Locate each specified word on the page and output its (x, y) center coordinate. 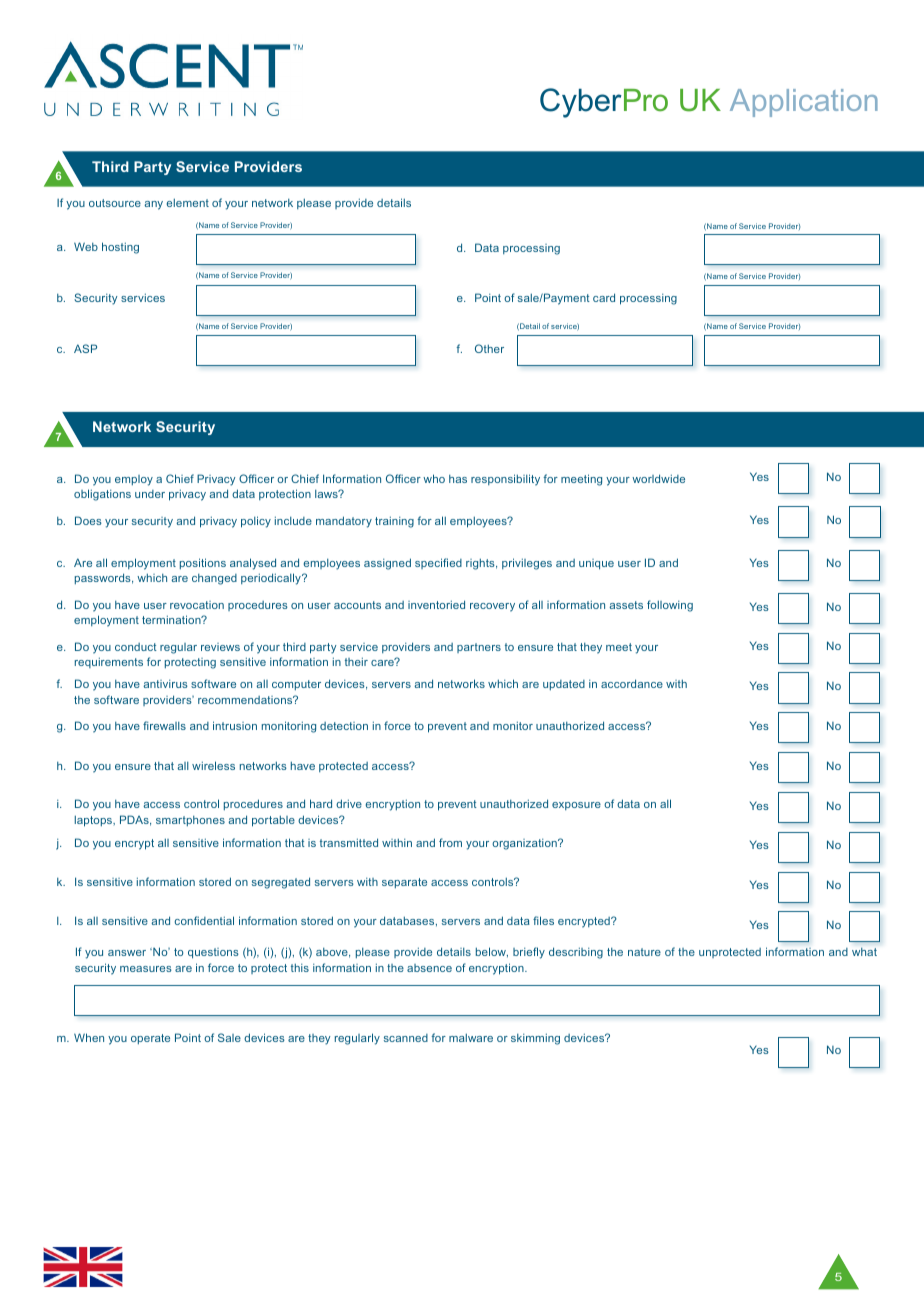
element (188, 202)
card (604, 297)
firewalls (164, 725)
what (864, 951)
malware (471, 1037)
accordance (632, 683)
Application (804, 103)
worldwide (658, 478)
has (458, 479)
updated (564, 685)
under (150, 494)
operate (150, 1039)
